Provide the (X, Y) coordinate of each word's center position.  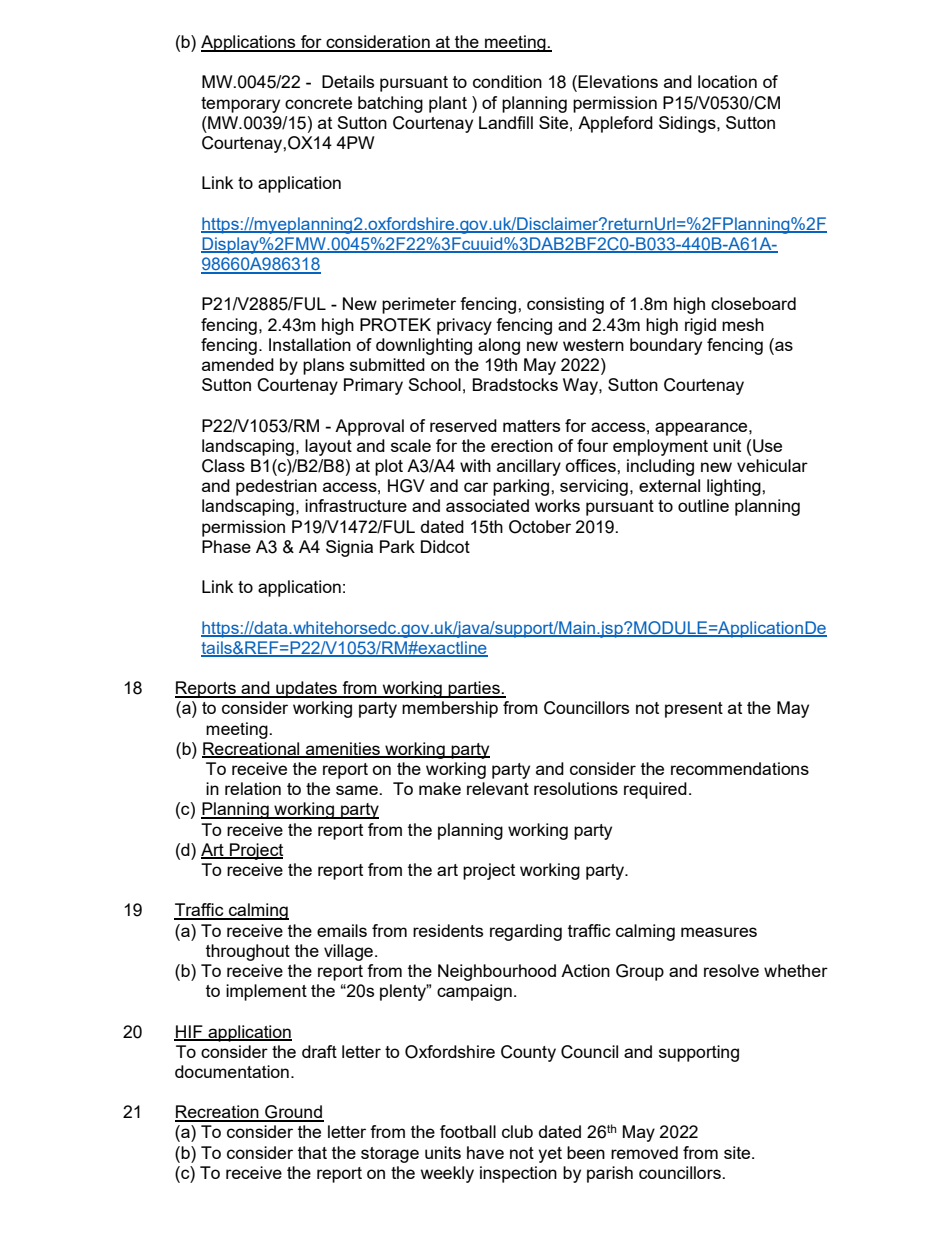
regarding (526, 932)
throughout (248, 952)
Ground (293, 1113)
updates (306, 689)
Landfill (506, 122)
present (694, 710)
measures (719, 932)
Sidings (688, 124)
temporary (240, 105)
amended (238, 364)
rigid (700, 326)
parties (474, 689)
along (499, 346)
